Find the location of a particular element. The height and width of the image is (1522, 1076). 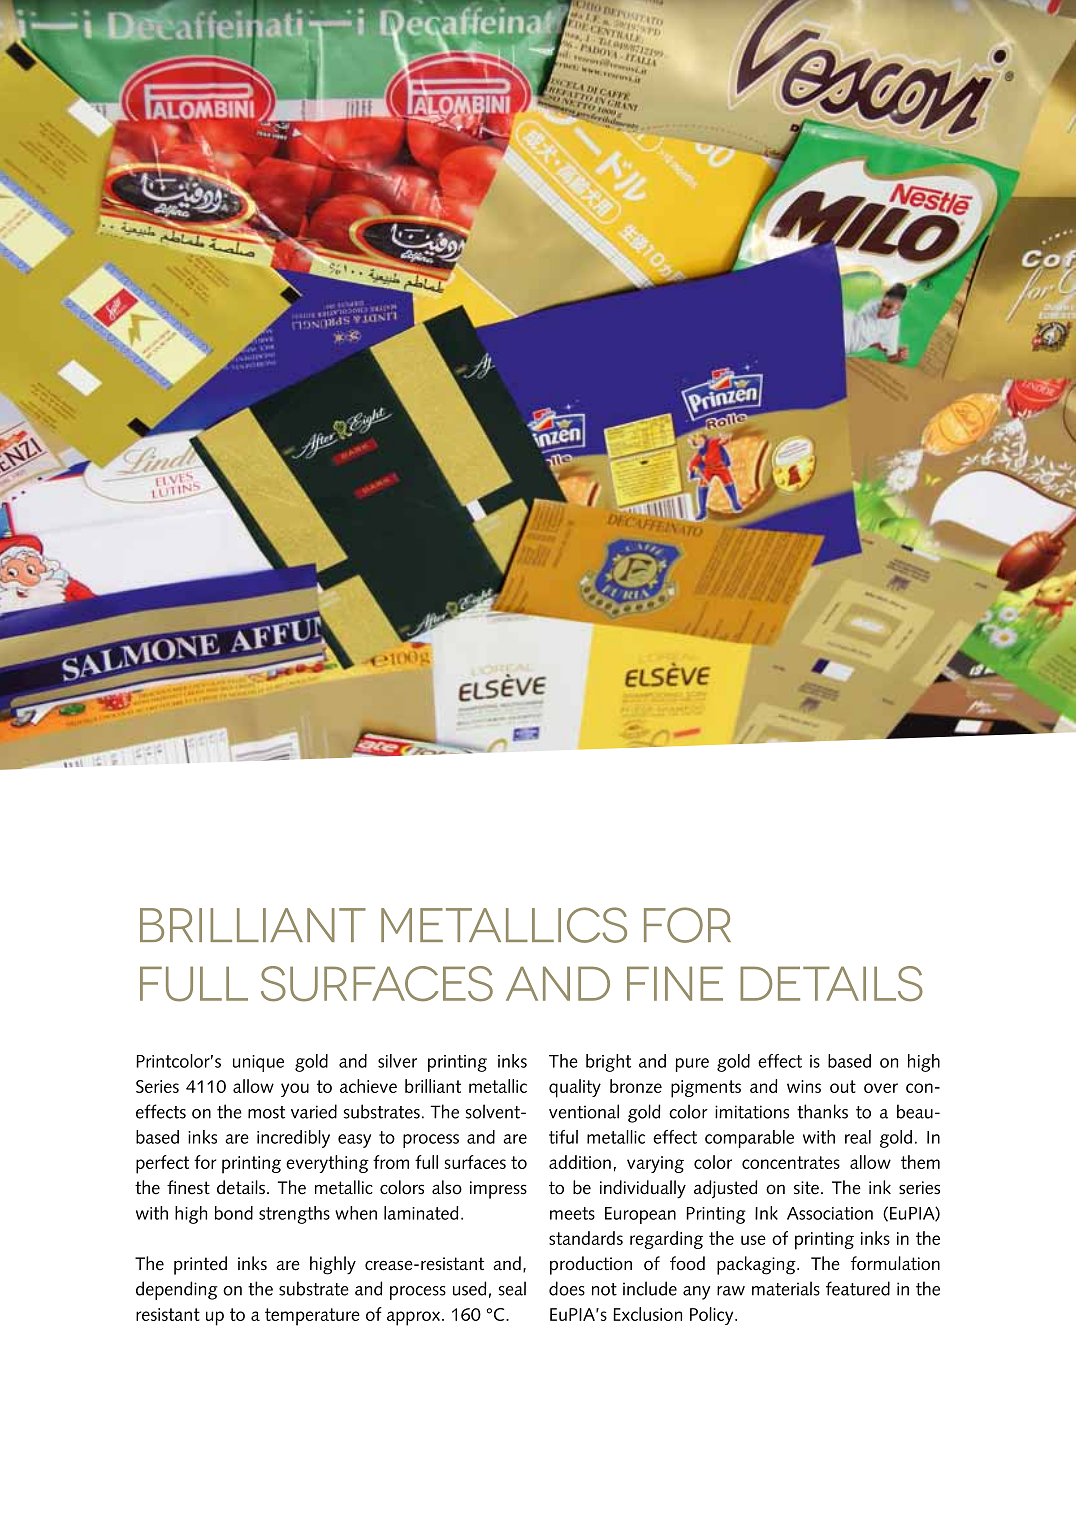

temperature is located at coordinates (312, 1317).
